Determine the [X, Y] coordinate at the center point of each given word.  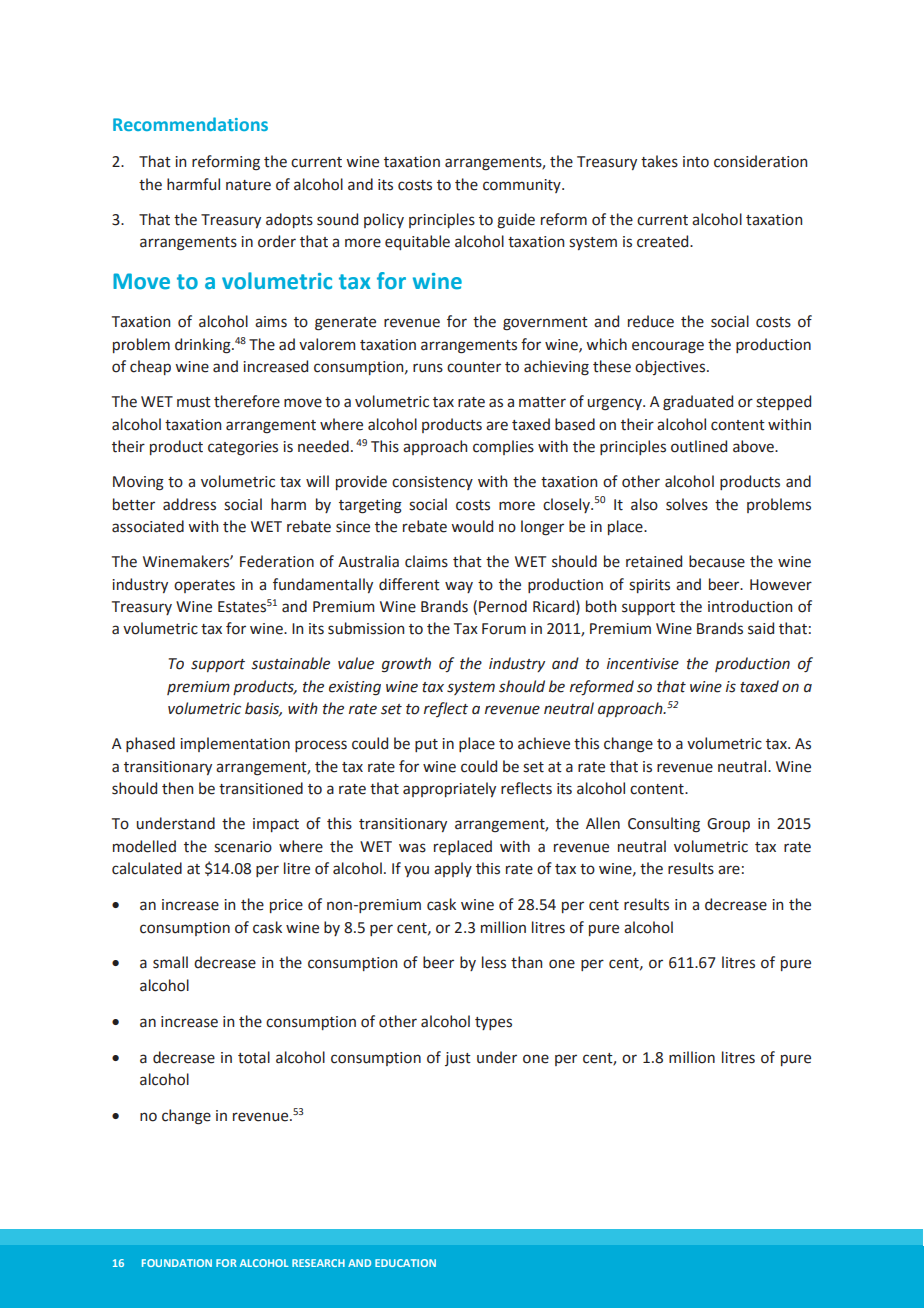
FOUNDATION [177, 1263]
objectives [671, 367]
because [717, 561]
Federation [277, 561]
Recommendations [190, 124]
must [194, 402]
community [523, 186]
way [459, 587]
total [254, 1057]
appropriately [449, 789]
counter [474, 367]
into [696, 162]
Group [728, 825]
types [493, 1023]
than [526, 962]
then [177, 788]
